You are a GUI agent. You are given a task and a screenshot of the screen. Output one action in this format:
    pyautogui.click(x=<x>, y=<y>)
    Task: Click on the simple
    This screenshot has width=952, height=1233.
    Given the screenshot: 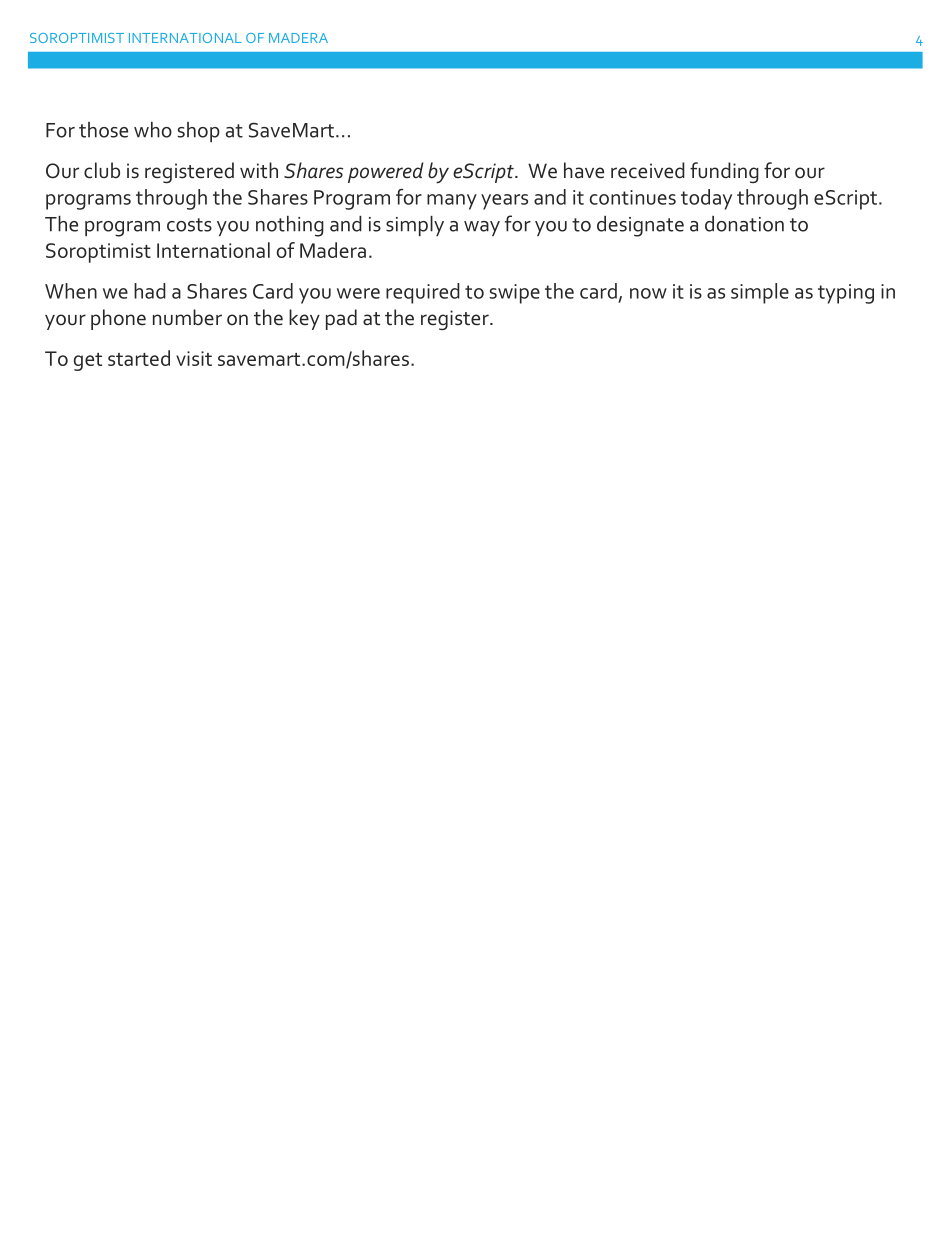 What is the action you would take?
    pyautogui.click(x=760, y=293)
